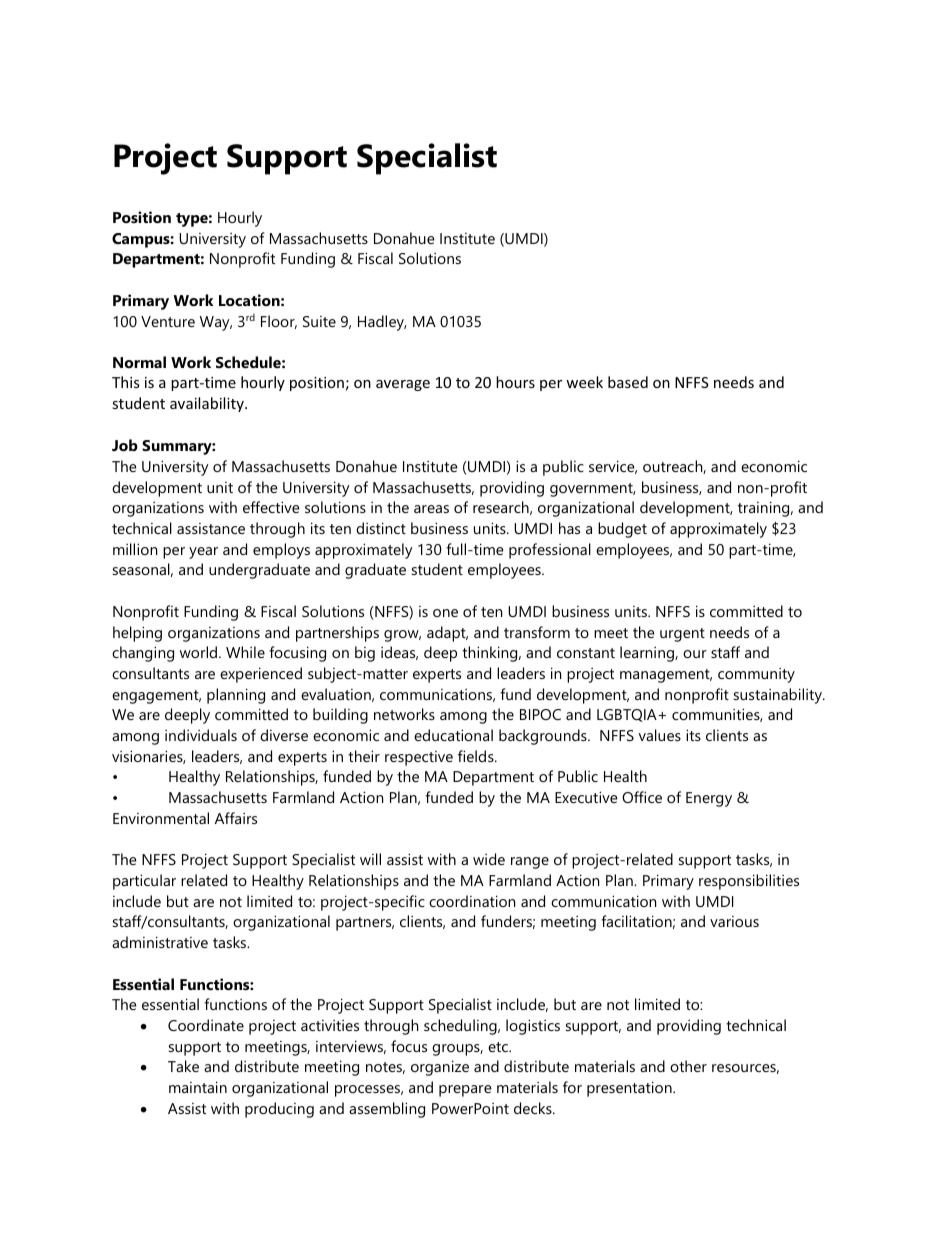  What do you see at coordinates (168, 321) in the screenshot?
I see `Venture` at bounding box center [168, 321].
